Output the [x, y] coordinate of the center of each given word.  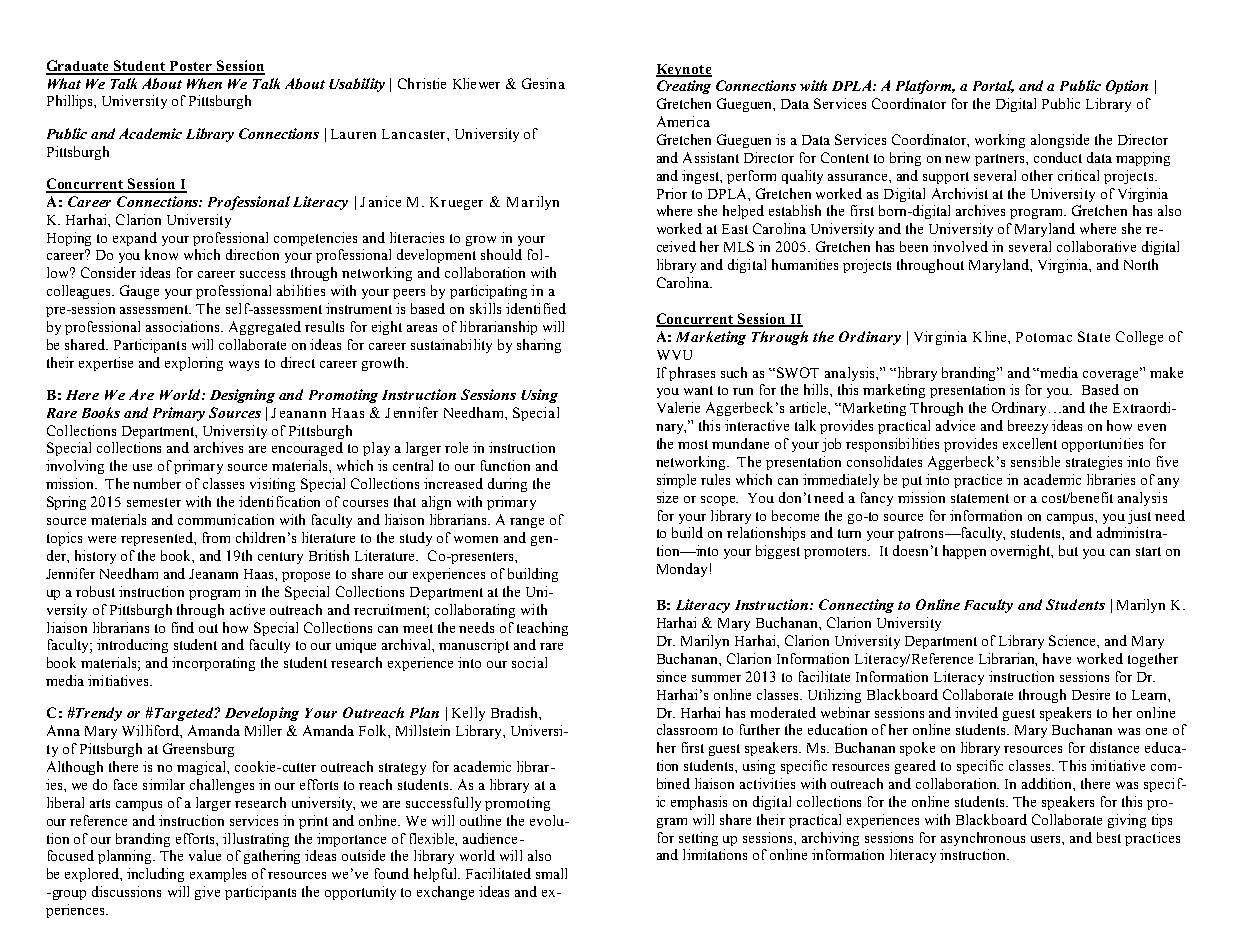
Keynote [684, 70]
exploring [194, 364]
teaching [542, 629]
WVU [674, 355]
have [1057, 658]
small [551, 873]
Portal [993, 86]
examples [218, 875]
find [183, 627]
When [204, 83]
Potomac [1044, 337]
